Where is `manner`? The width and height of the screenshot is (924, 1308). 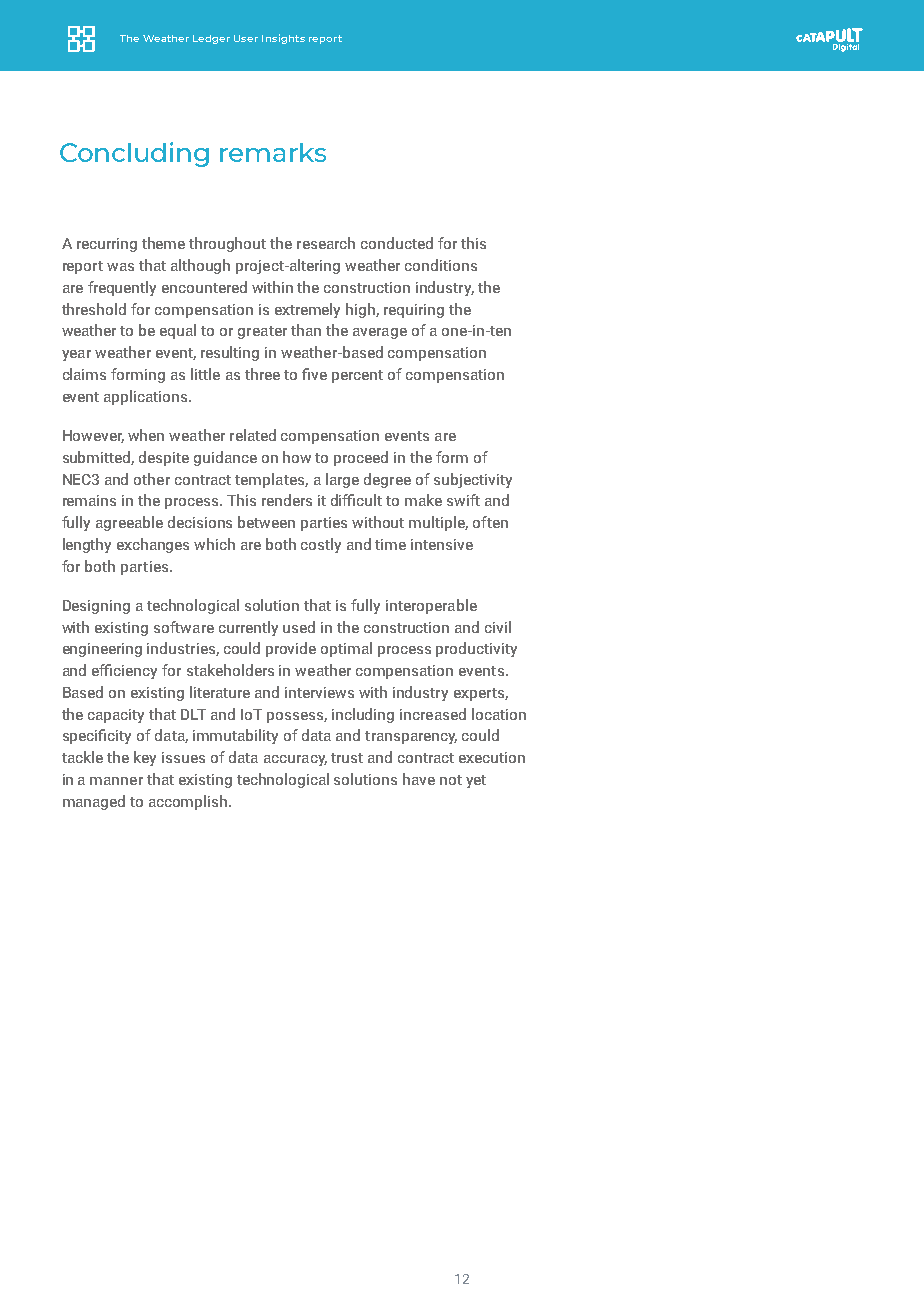
manner is located at coordinates (116, 781).
